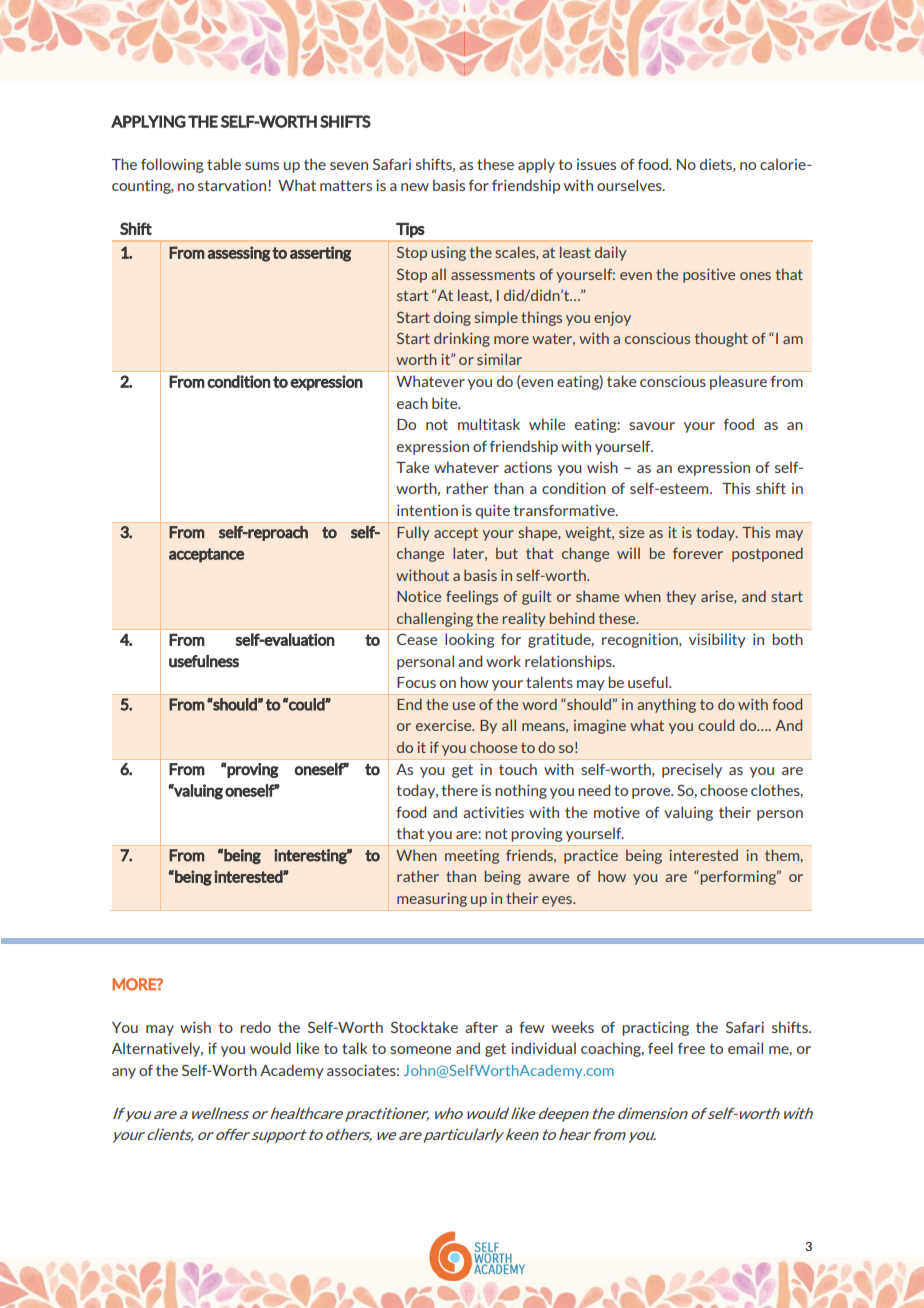  Describe the element at coordinates (738, 382) in the screenshot. I see `pleasure` at that location.
